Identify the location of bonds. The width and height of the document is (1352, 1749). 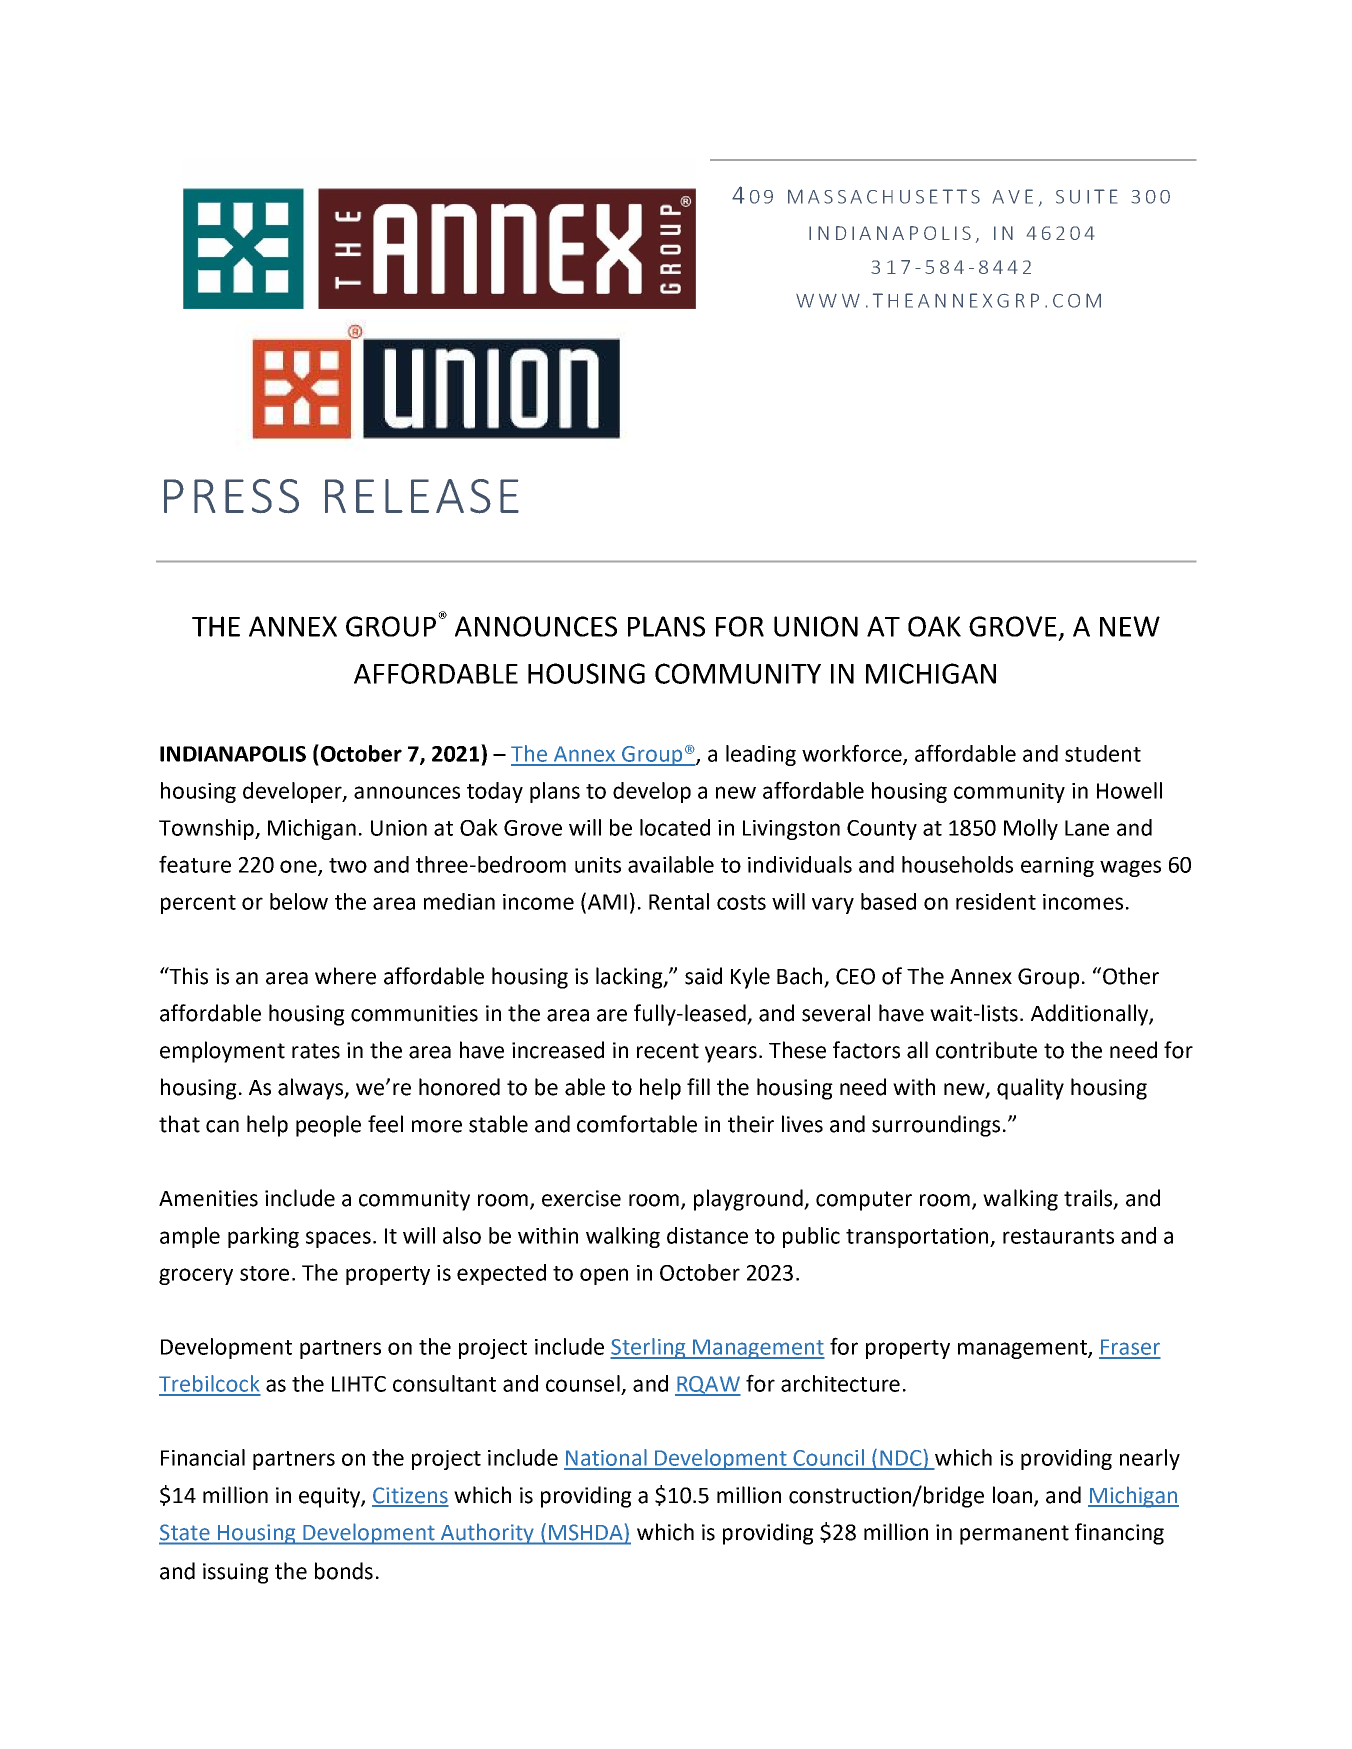
(344, 1571).
